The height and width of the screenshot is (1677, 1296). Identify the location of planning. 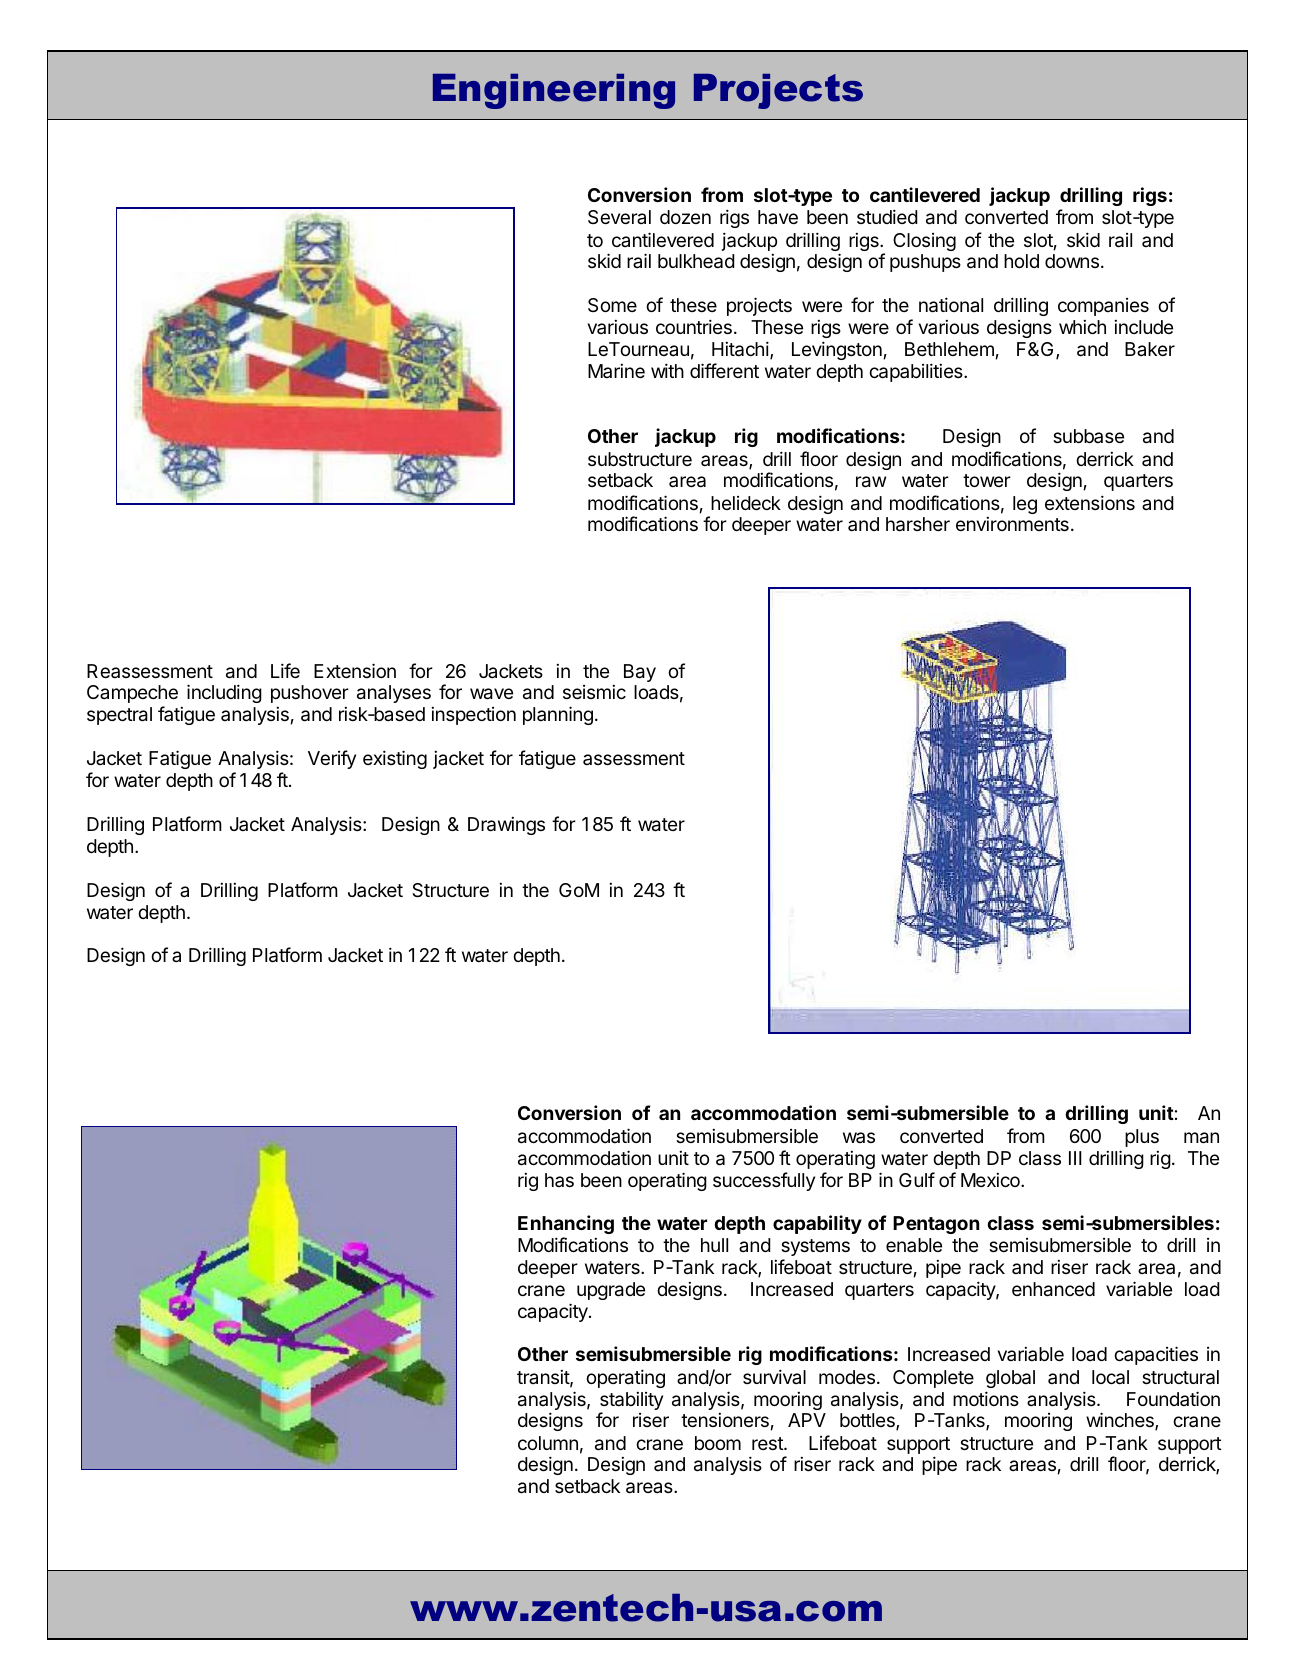
(558, 715).
